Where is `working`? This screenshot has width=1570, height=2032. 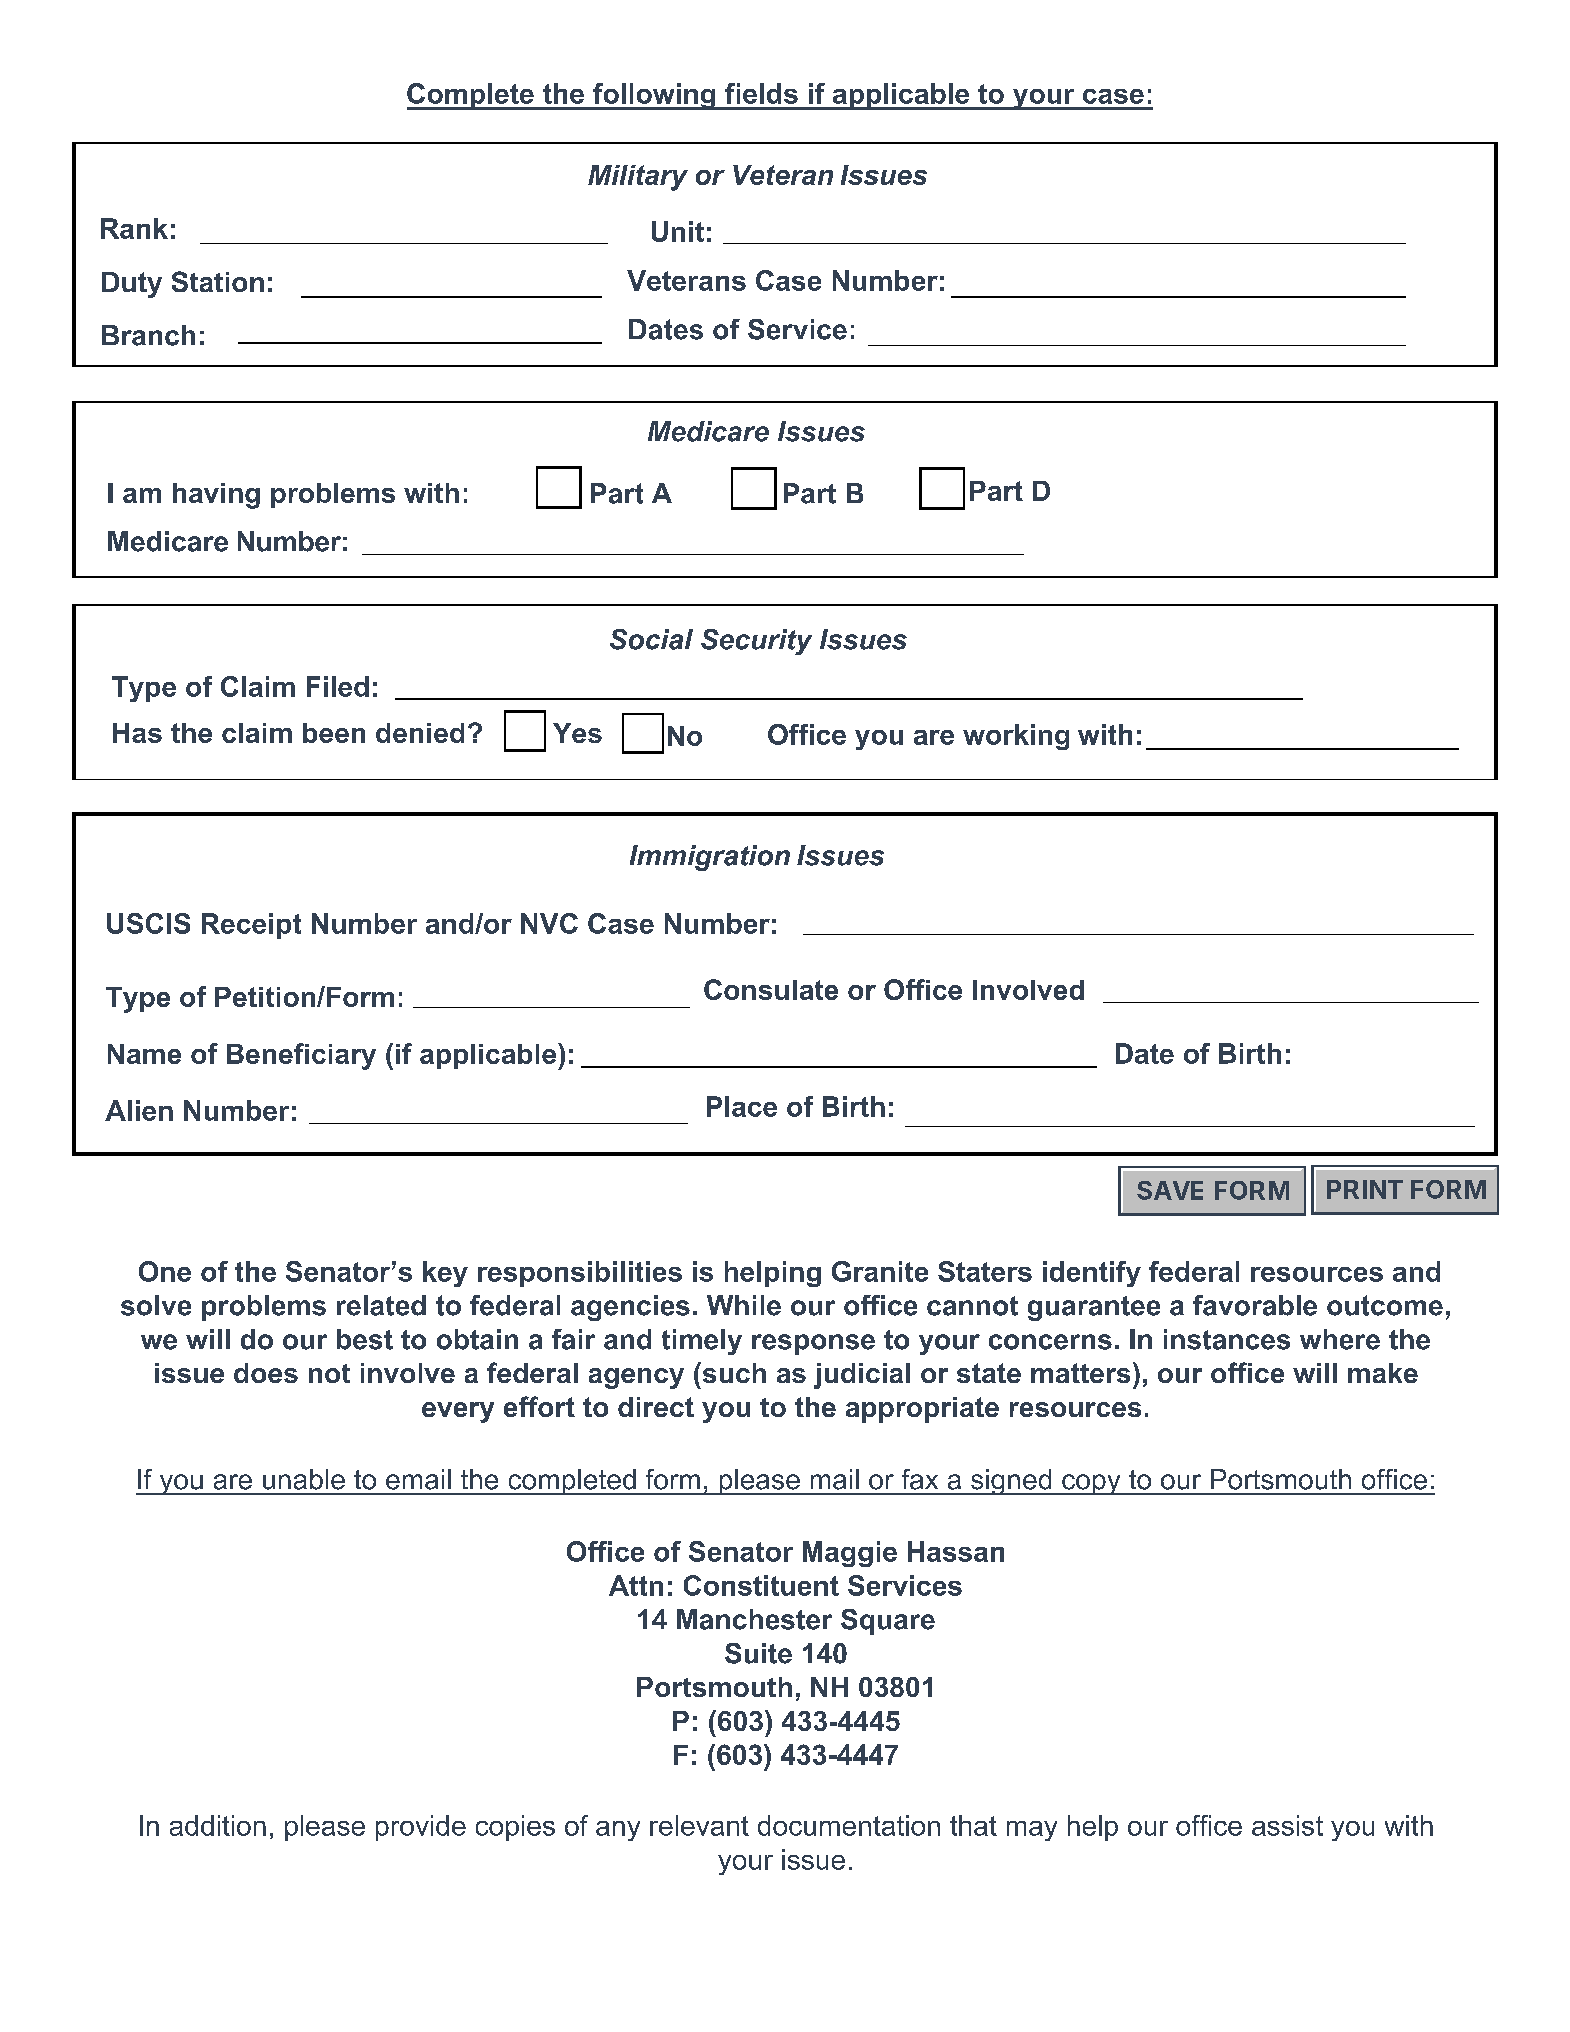
working is located at coordinates (1016, 737).
